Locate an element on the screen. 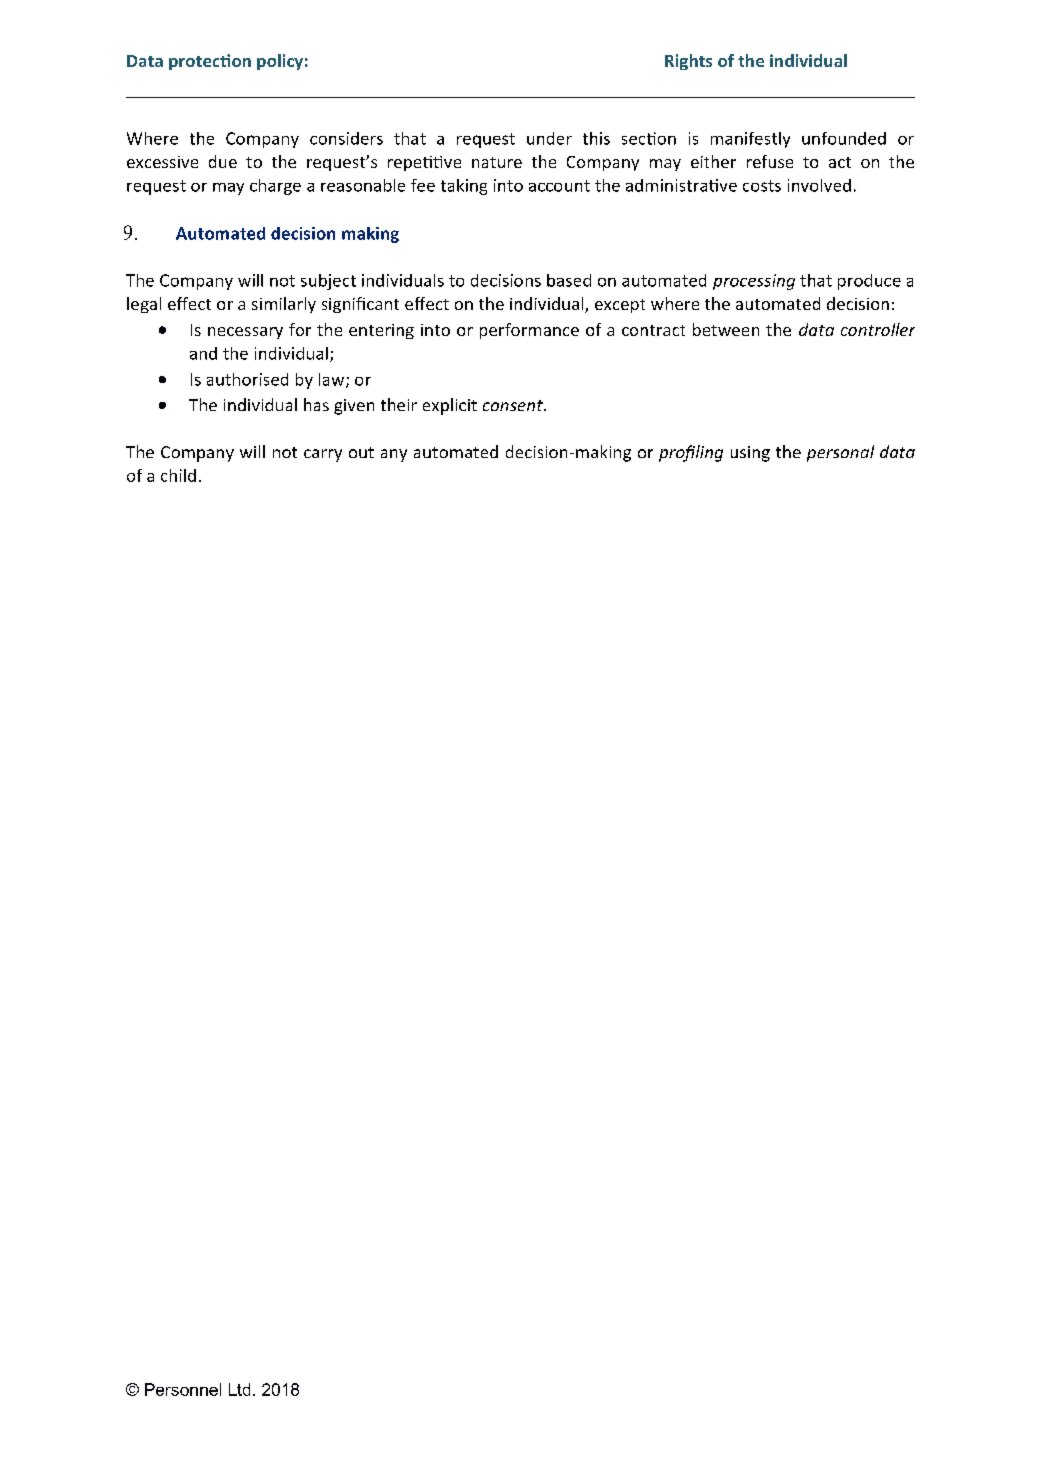 The width and height of the screenshot is (1041, 1472). consent is located at coordinates (514, 405).
